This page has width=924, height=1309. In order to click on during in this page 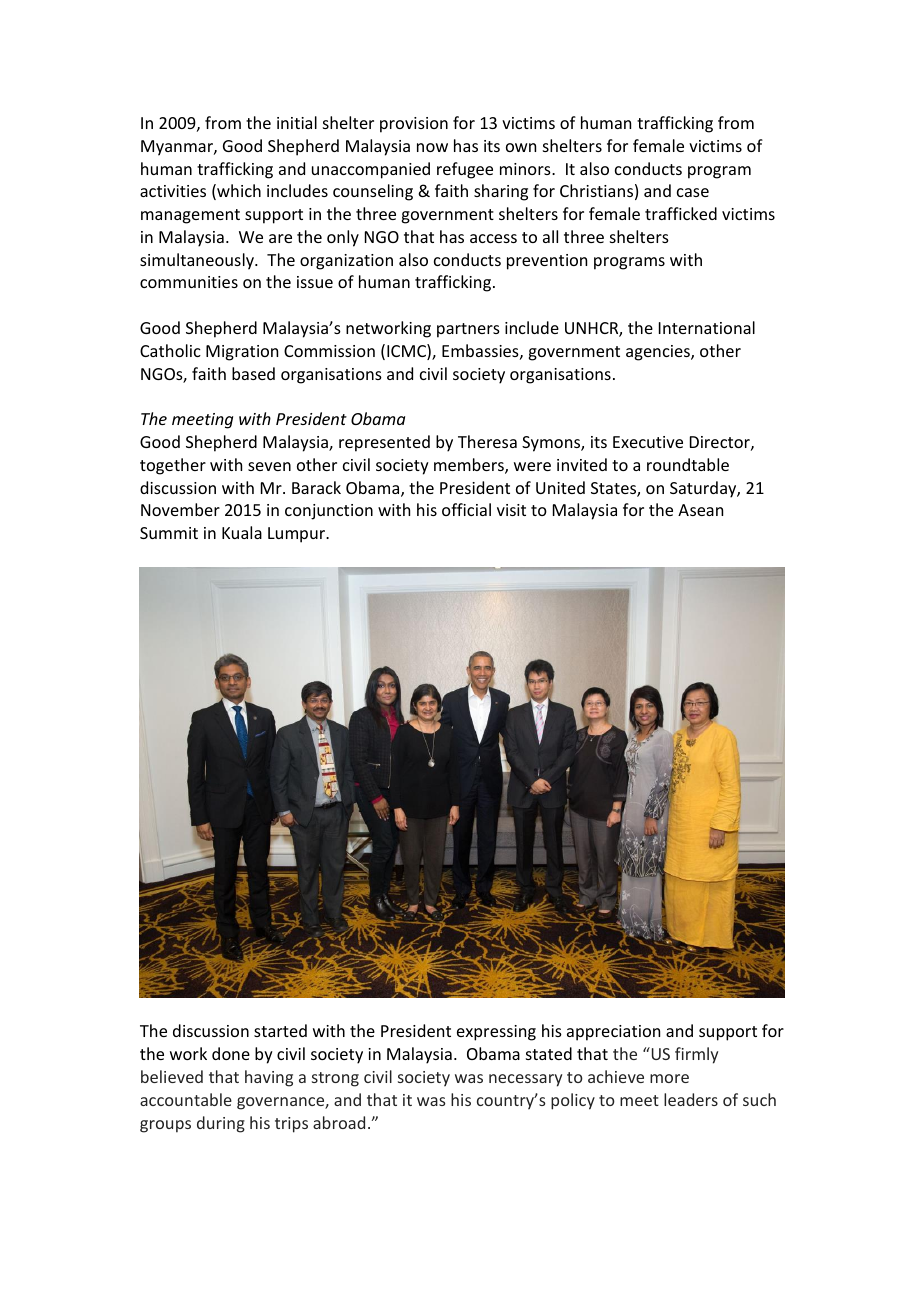, I will do `click(221, 1124)`.
